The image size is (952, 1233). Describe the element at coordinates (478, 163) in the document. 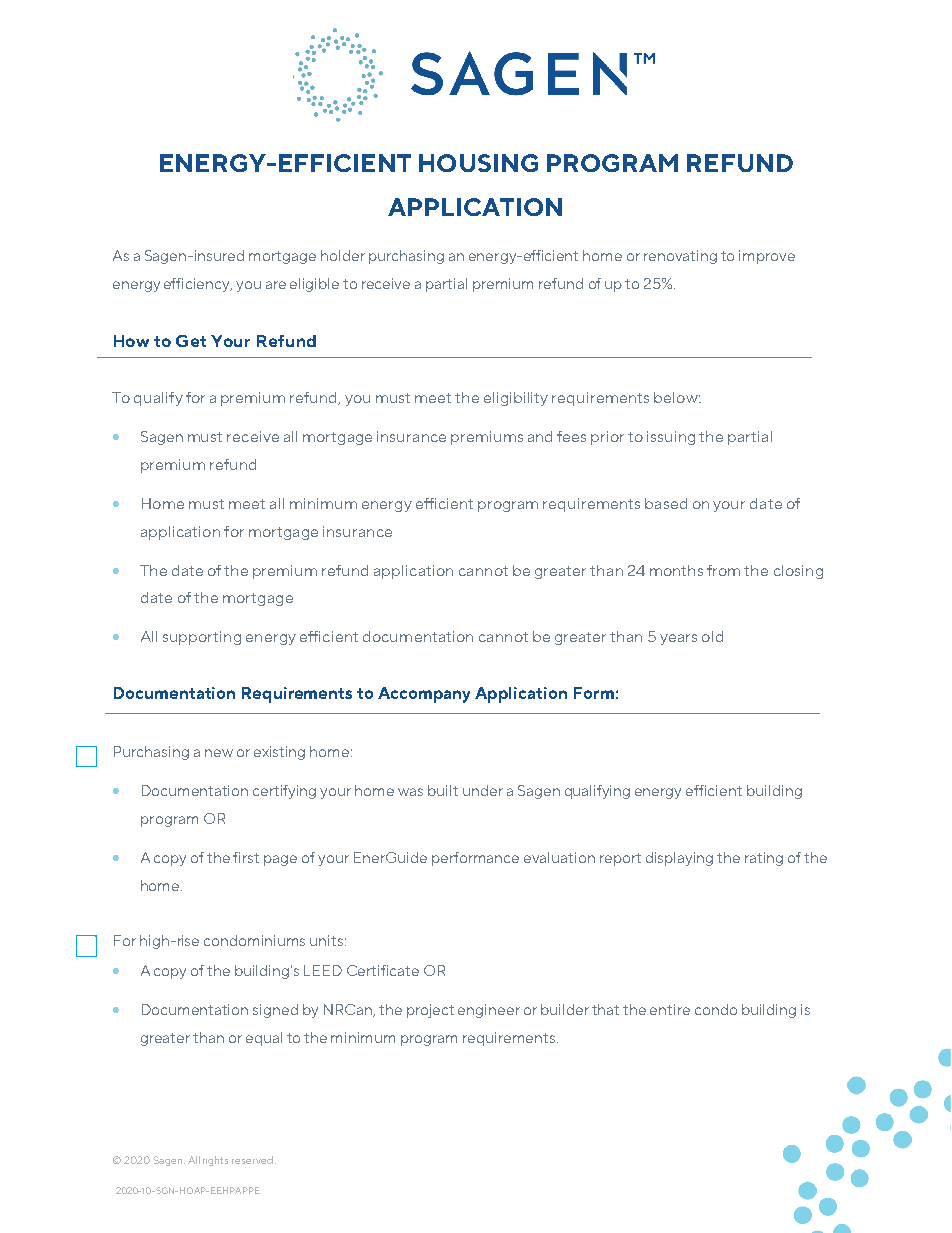

I see `HOUSING` at that location.
